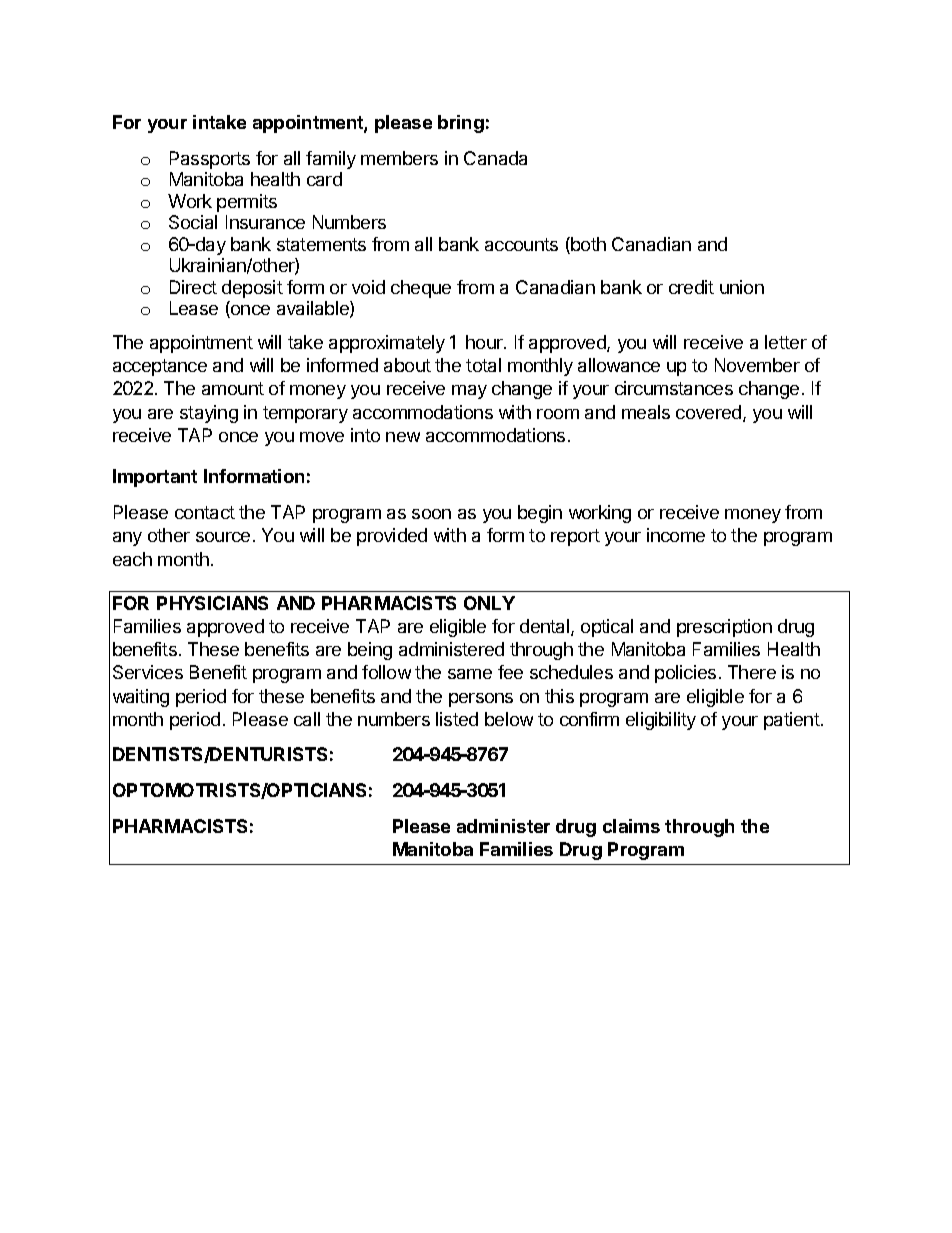 This screenshot has width=952, height=1233. Describe the element at coordinates (307, 719) in the screenshot. I see `call` at that location.
